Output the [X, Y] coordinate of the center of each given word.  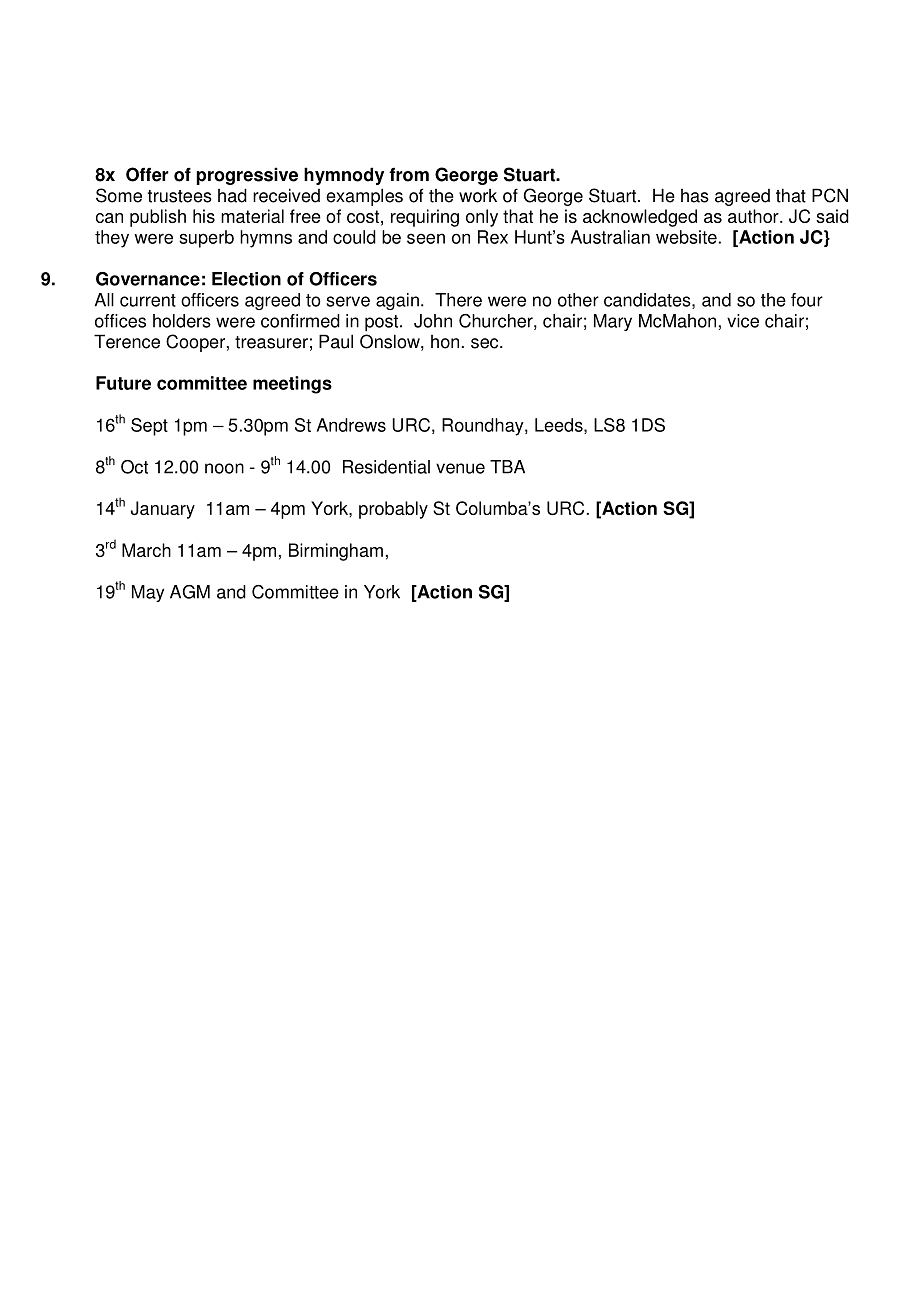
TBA [507, 467]
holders [182, 321]
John [433, 321]
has [695, 196]
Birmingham [336, 552]
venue [460, 468]
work [478, 196]
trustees [180, 196]
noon [224, 468]
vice [743, 321]
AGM [190, 592]
